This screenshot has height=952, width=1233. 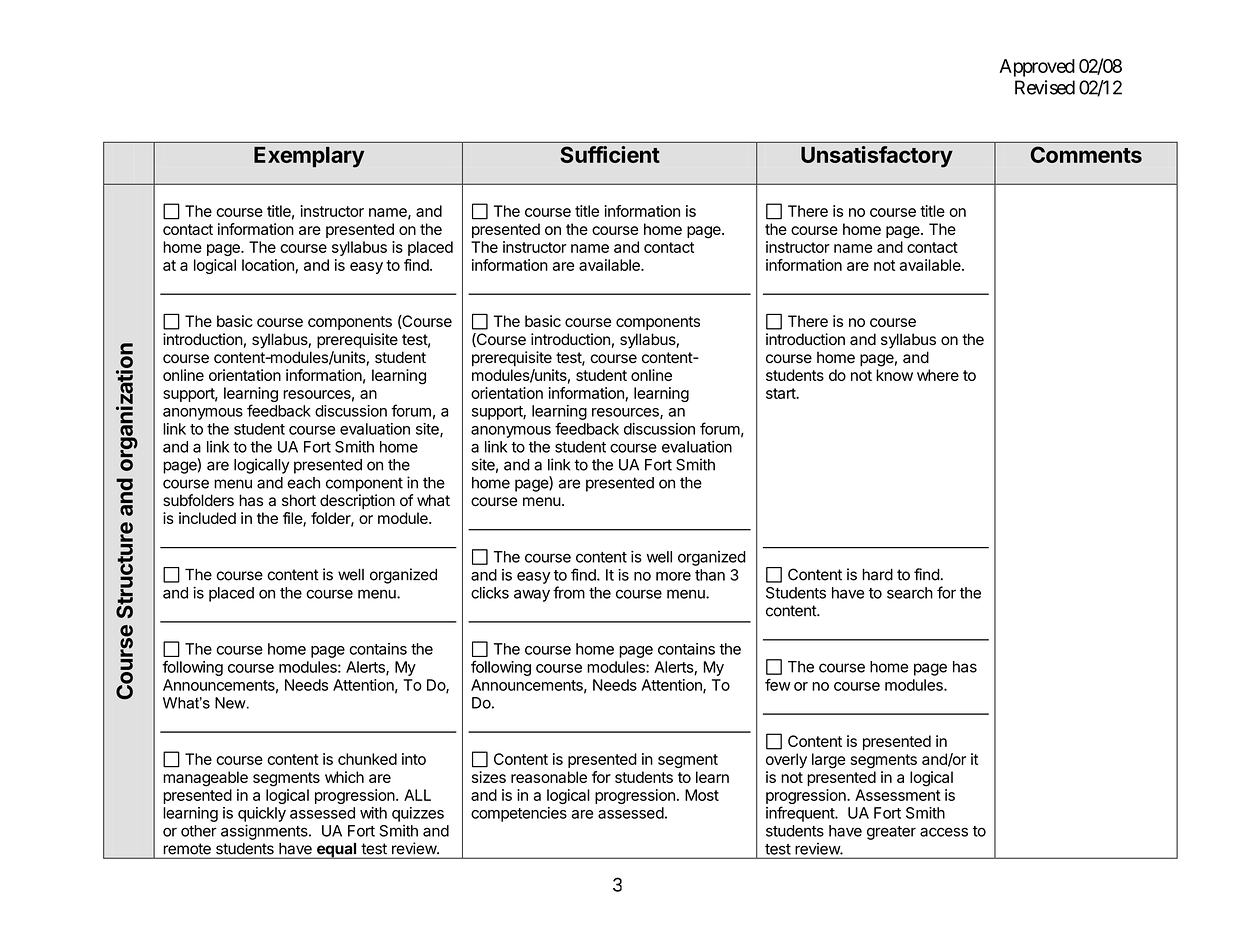 What do you see at coordinates (610, 154) in the screenshot?
I see `Sufficient` at bounding box center [610, 154].
